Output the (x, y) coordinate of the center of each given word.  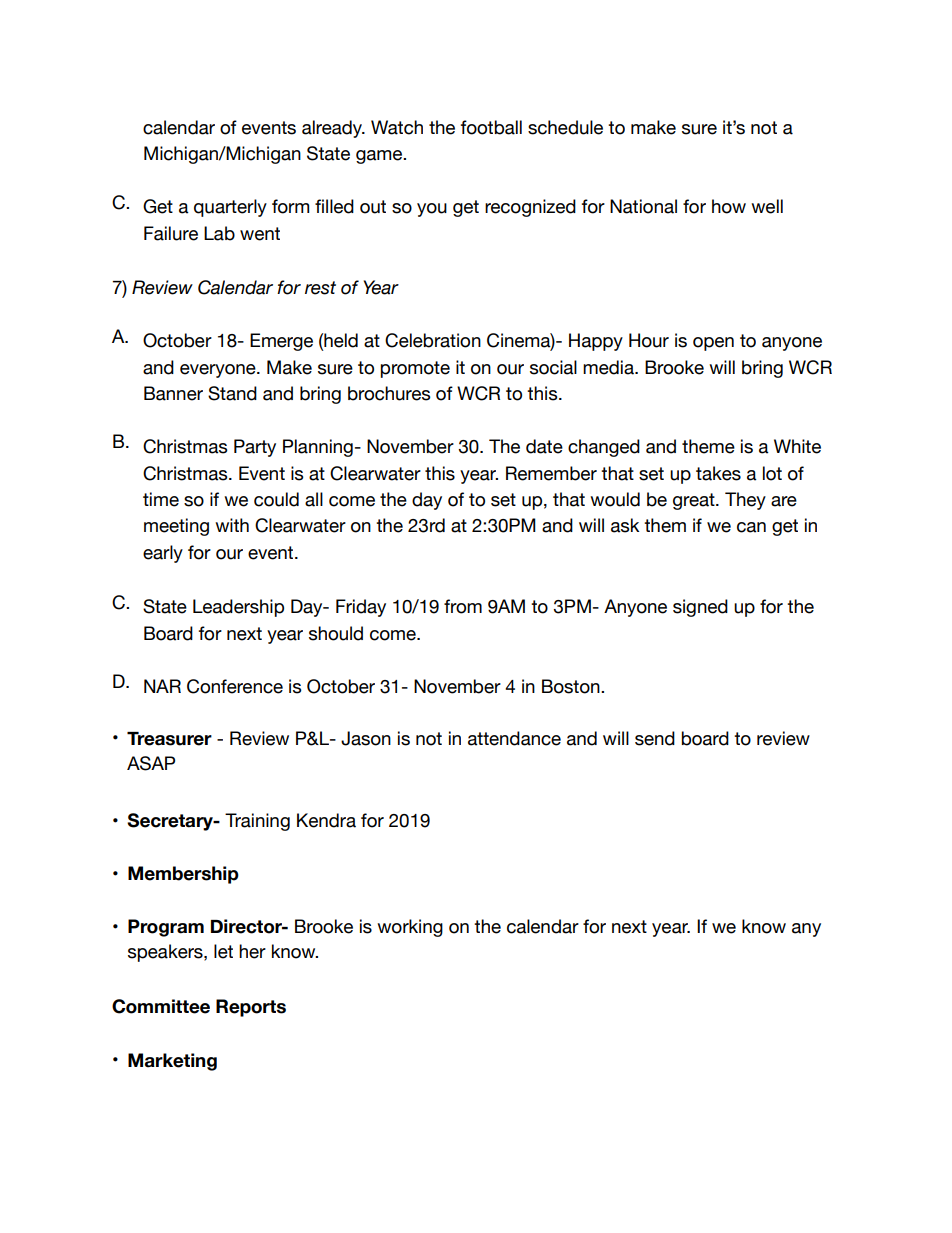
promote (415, 369)
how (729, 206)
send (655, 738)
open (713, 344)
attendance (514, 738)
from (463, 606)
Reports (251, 1008)
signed (700, 608)
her (252, 951)
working (410, 928)
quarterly (230, 208)
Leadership (238, 608)
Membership (183, 875)
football (491, 127)
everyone (219, 371)
